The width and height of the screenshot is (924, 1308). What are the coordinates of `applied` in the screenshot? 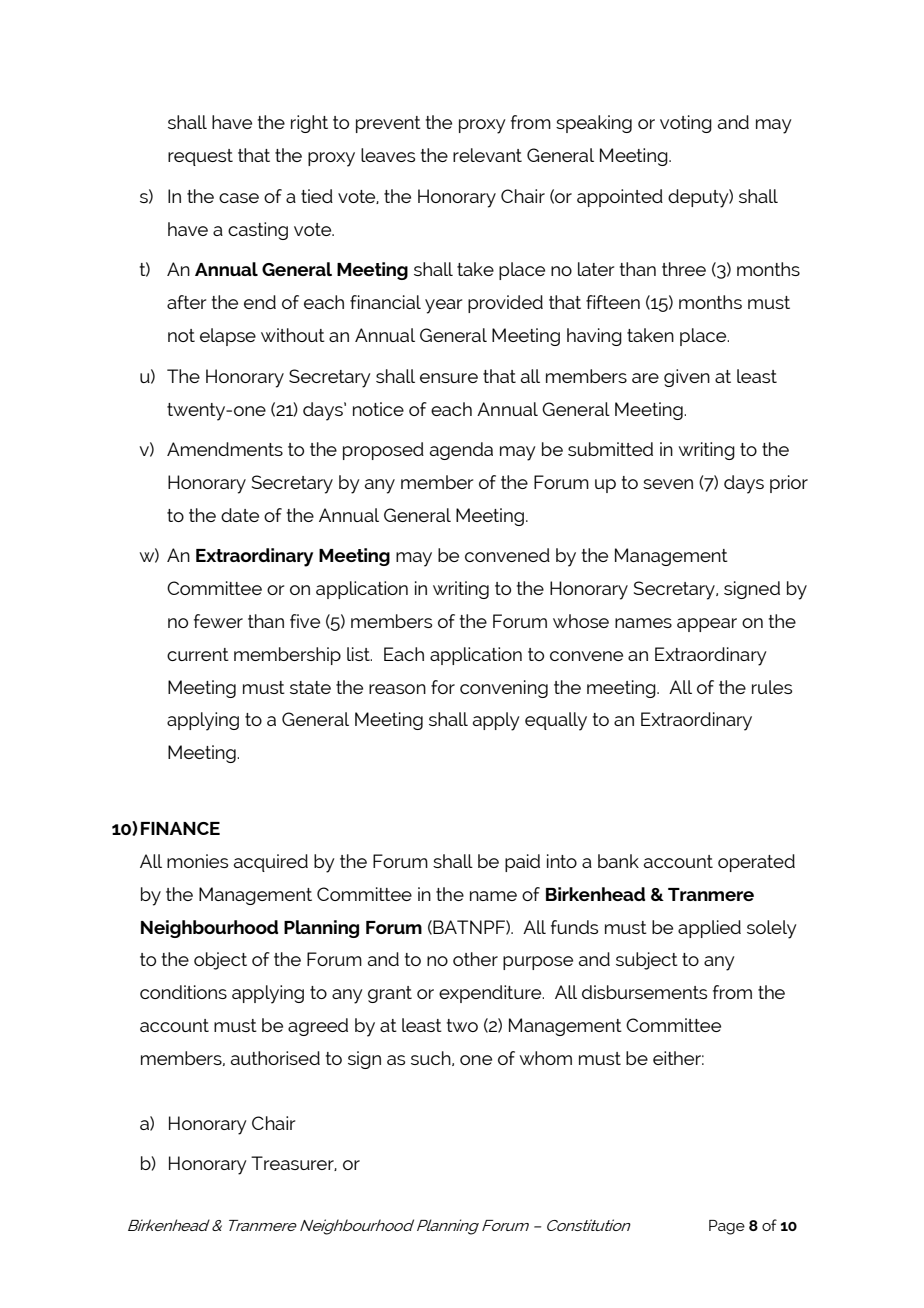 It's located at (709, 929).
